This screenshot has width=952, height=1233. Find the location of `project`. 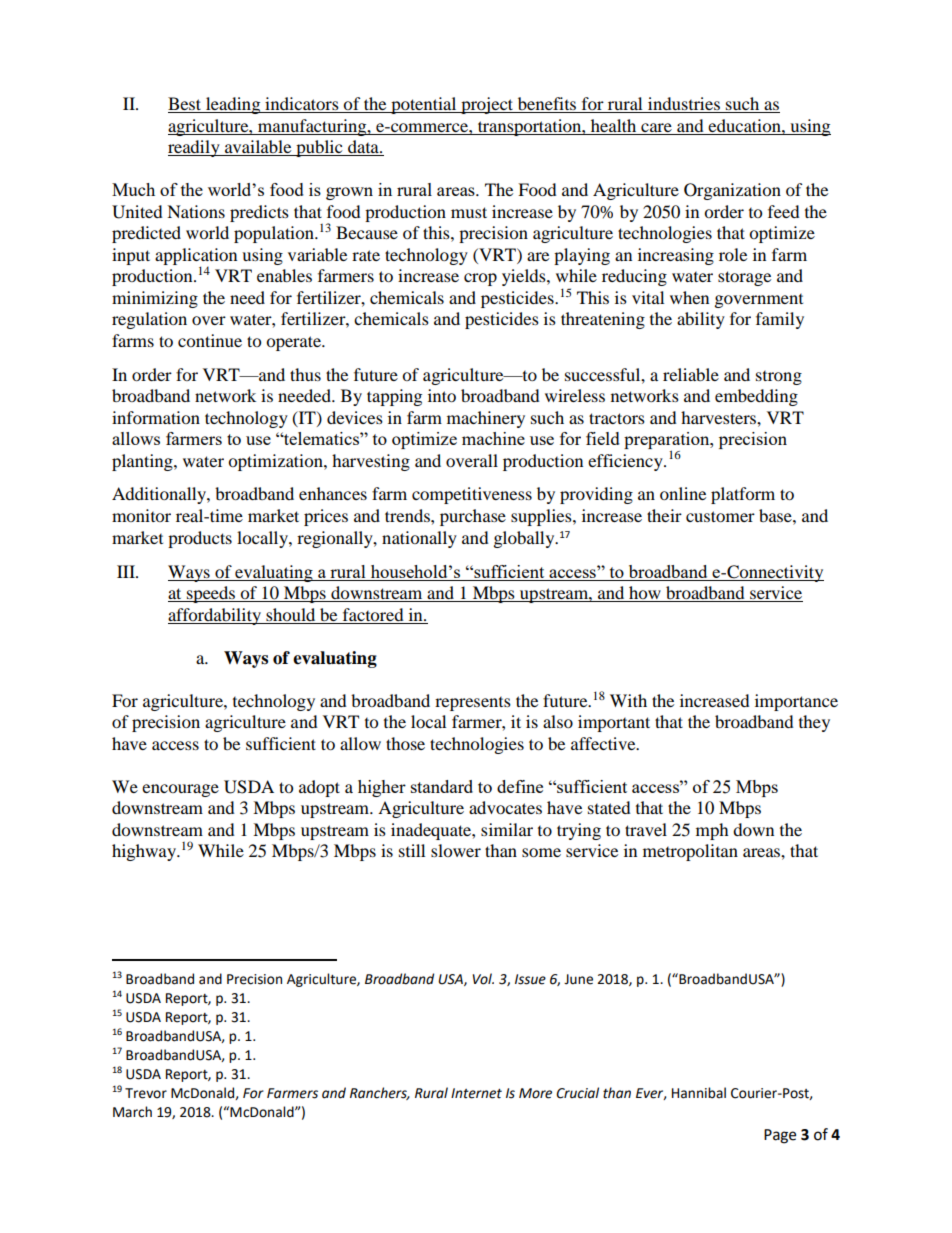

project is located at coordinates (487, 105).
